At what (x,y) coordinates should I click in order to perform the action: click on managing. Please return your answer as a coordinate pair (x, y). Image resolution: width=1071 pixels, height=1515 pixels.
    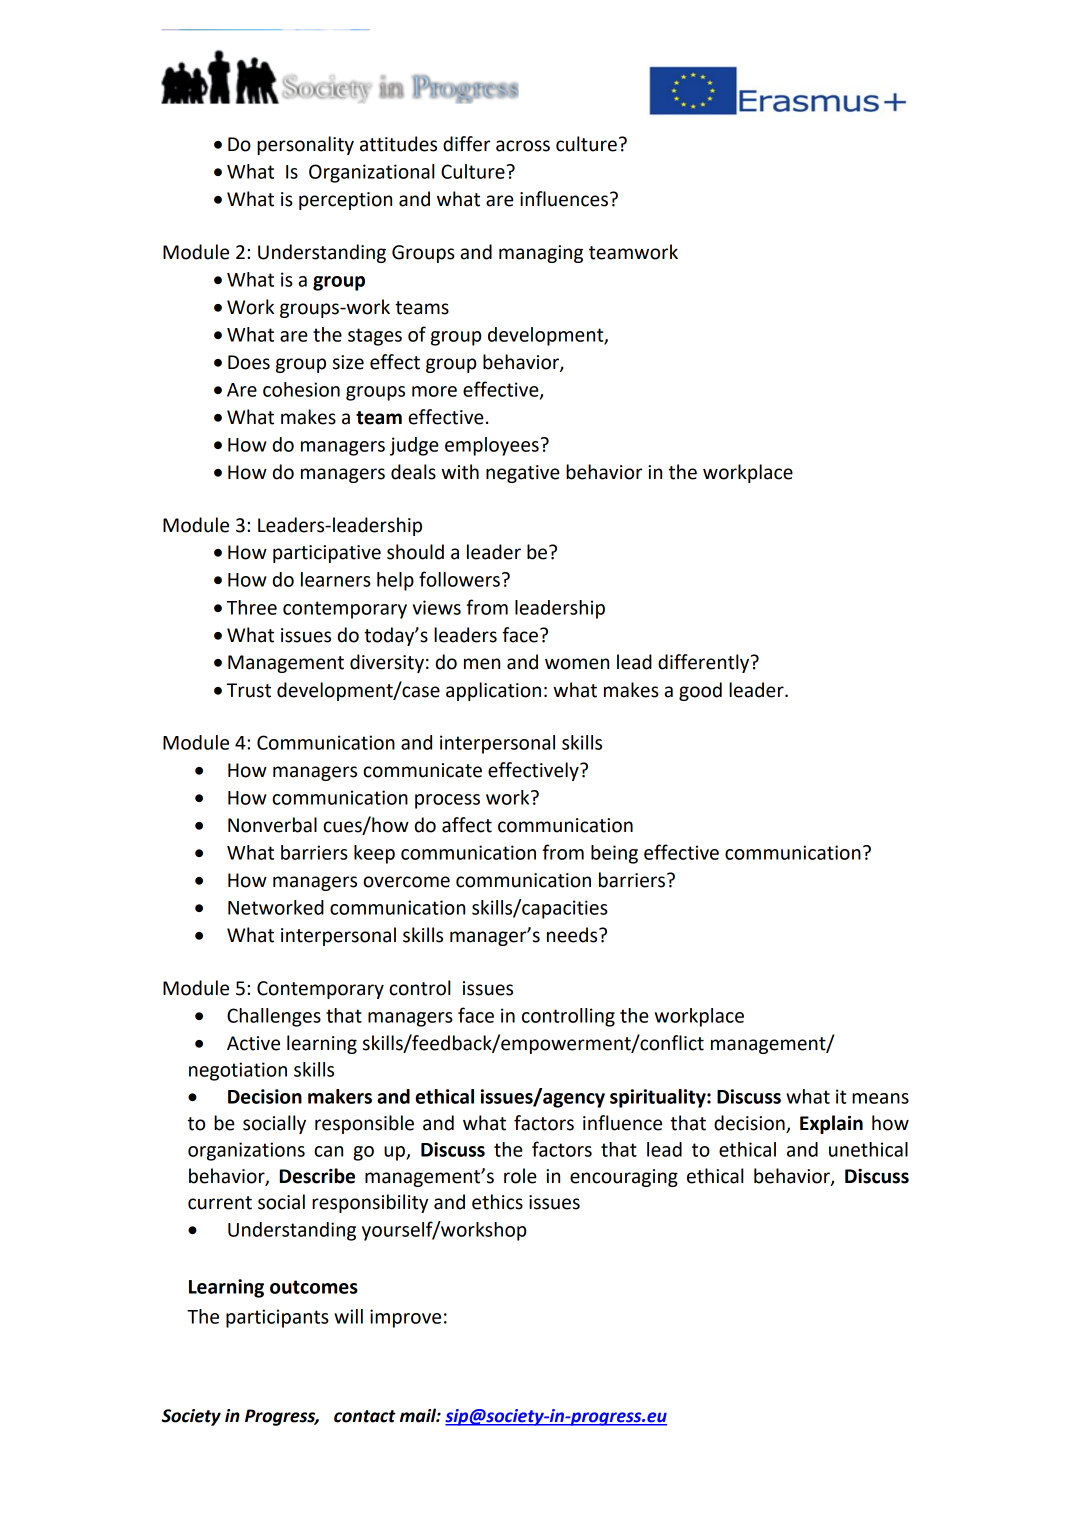
    Looking at the image, I should click on (541, 254).
